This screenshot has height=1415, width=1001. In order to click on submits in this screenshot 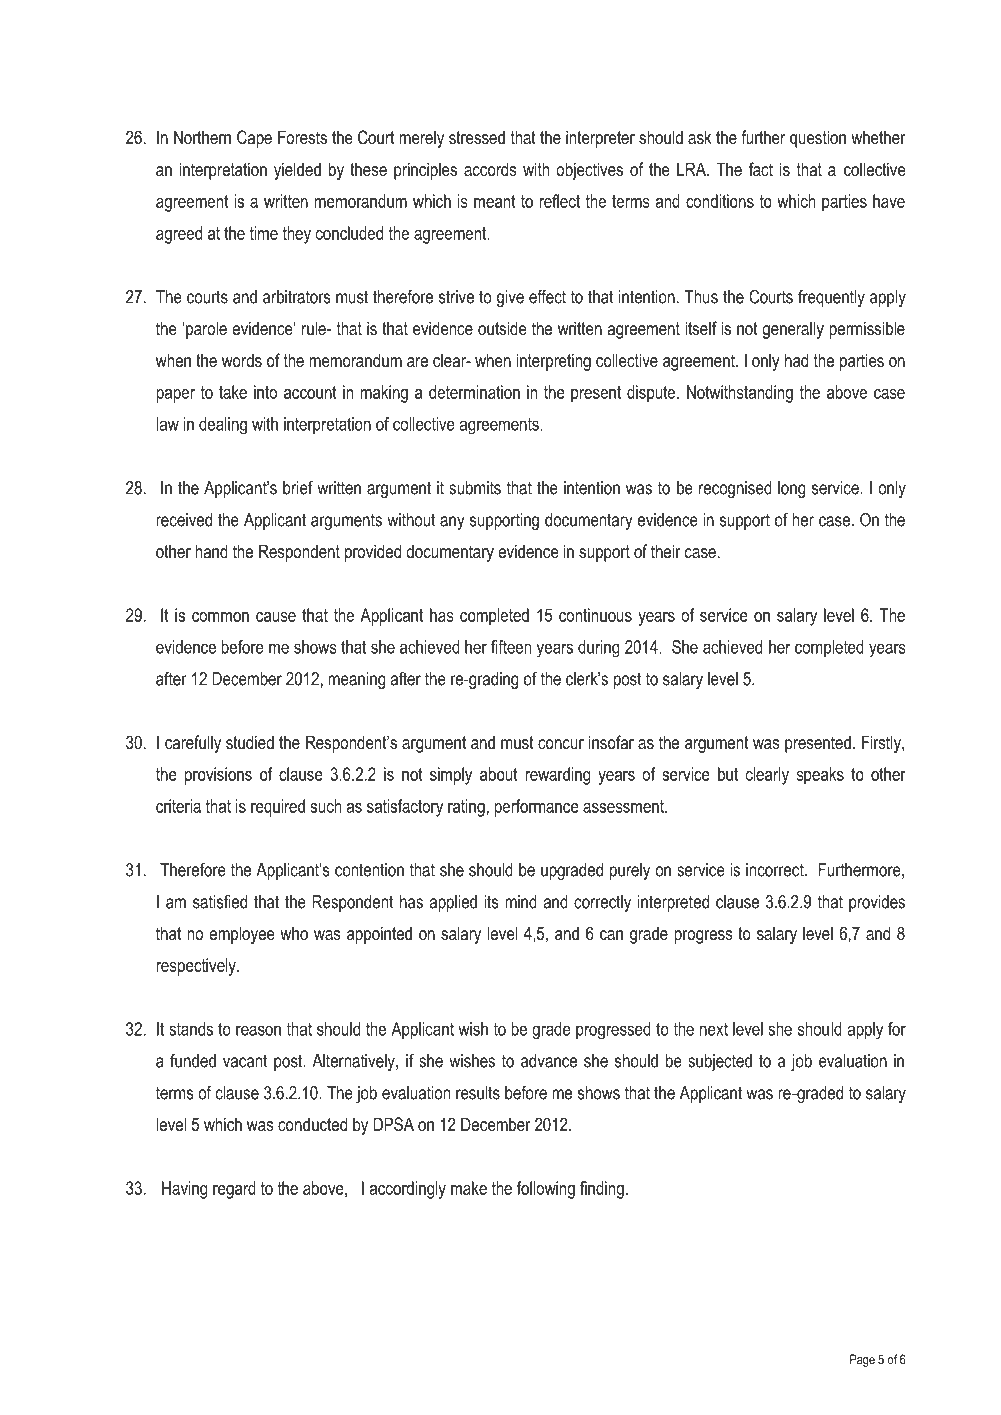, I will do `click(475, 488)`.
